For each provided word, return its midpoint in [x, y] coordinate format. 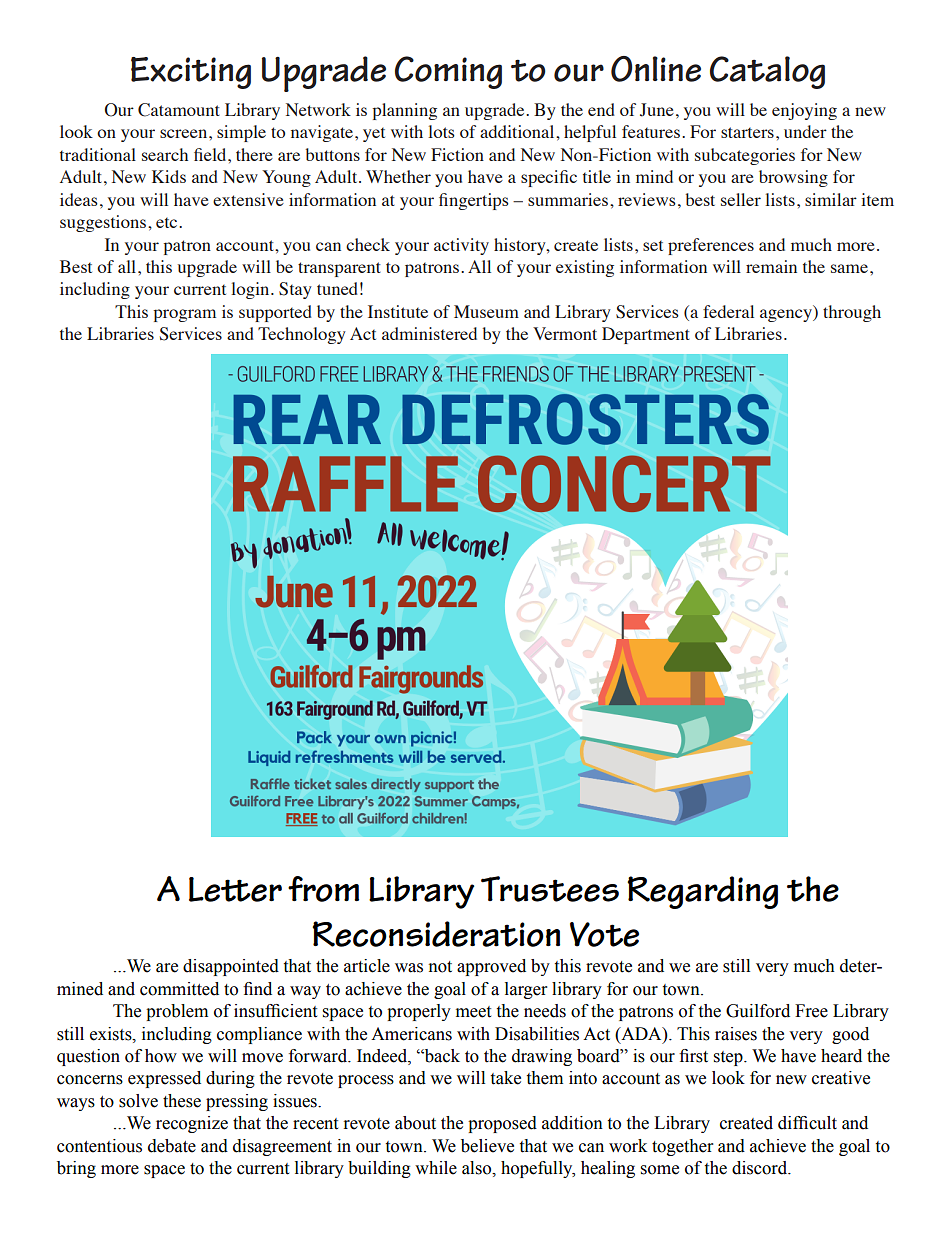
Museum [486, 311]
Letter [235, 889]
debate [172, 1146]
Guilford [758, 1011]
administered [429, 333]
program [184, 315]
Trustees [550, 889]
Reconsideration [436, 934]
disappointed [231, 967]
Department [646, 335]
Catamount [179, 110]
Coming [448, 72]
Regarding [702, 892]
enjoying [804, 111]
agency [787, 315]
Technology [302, 335]
